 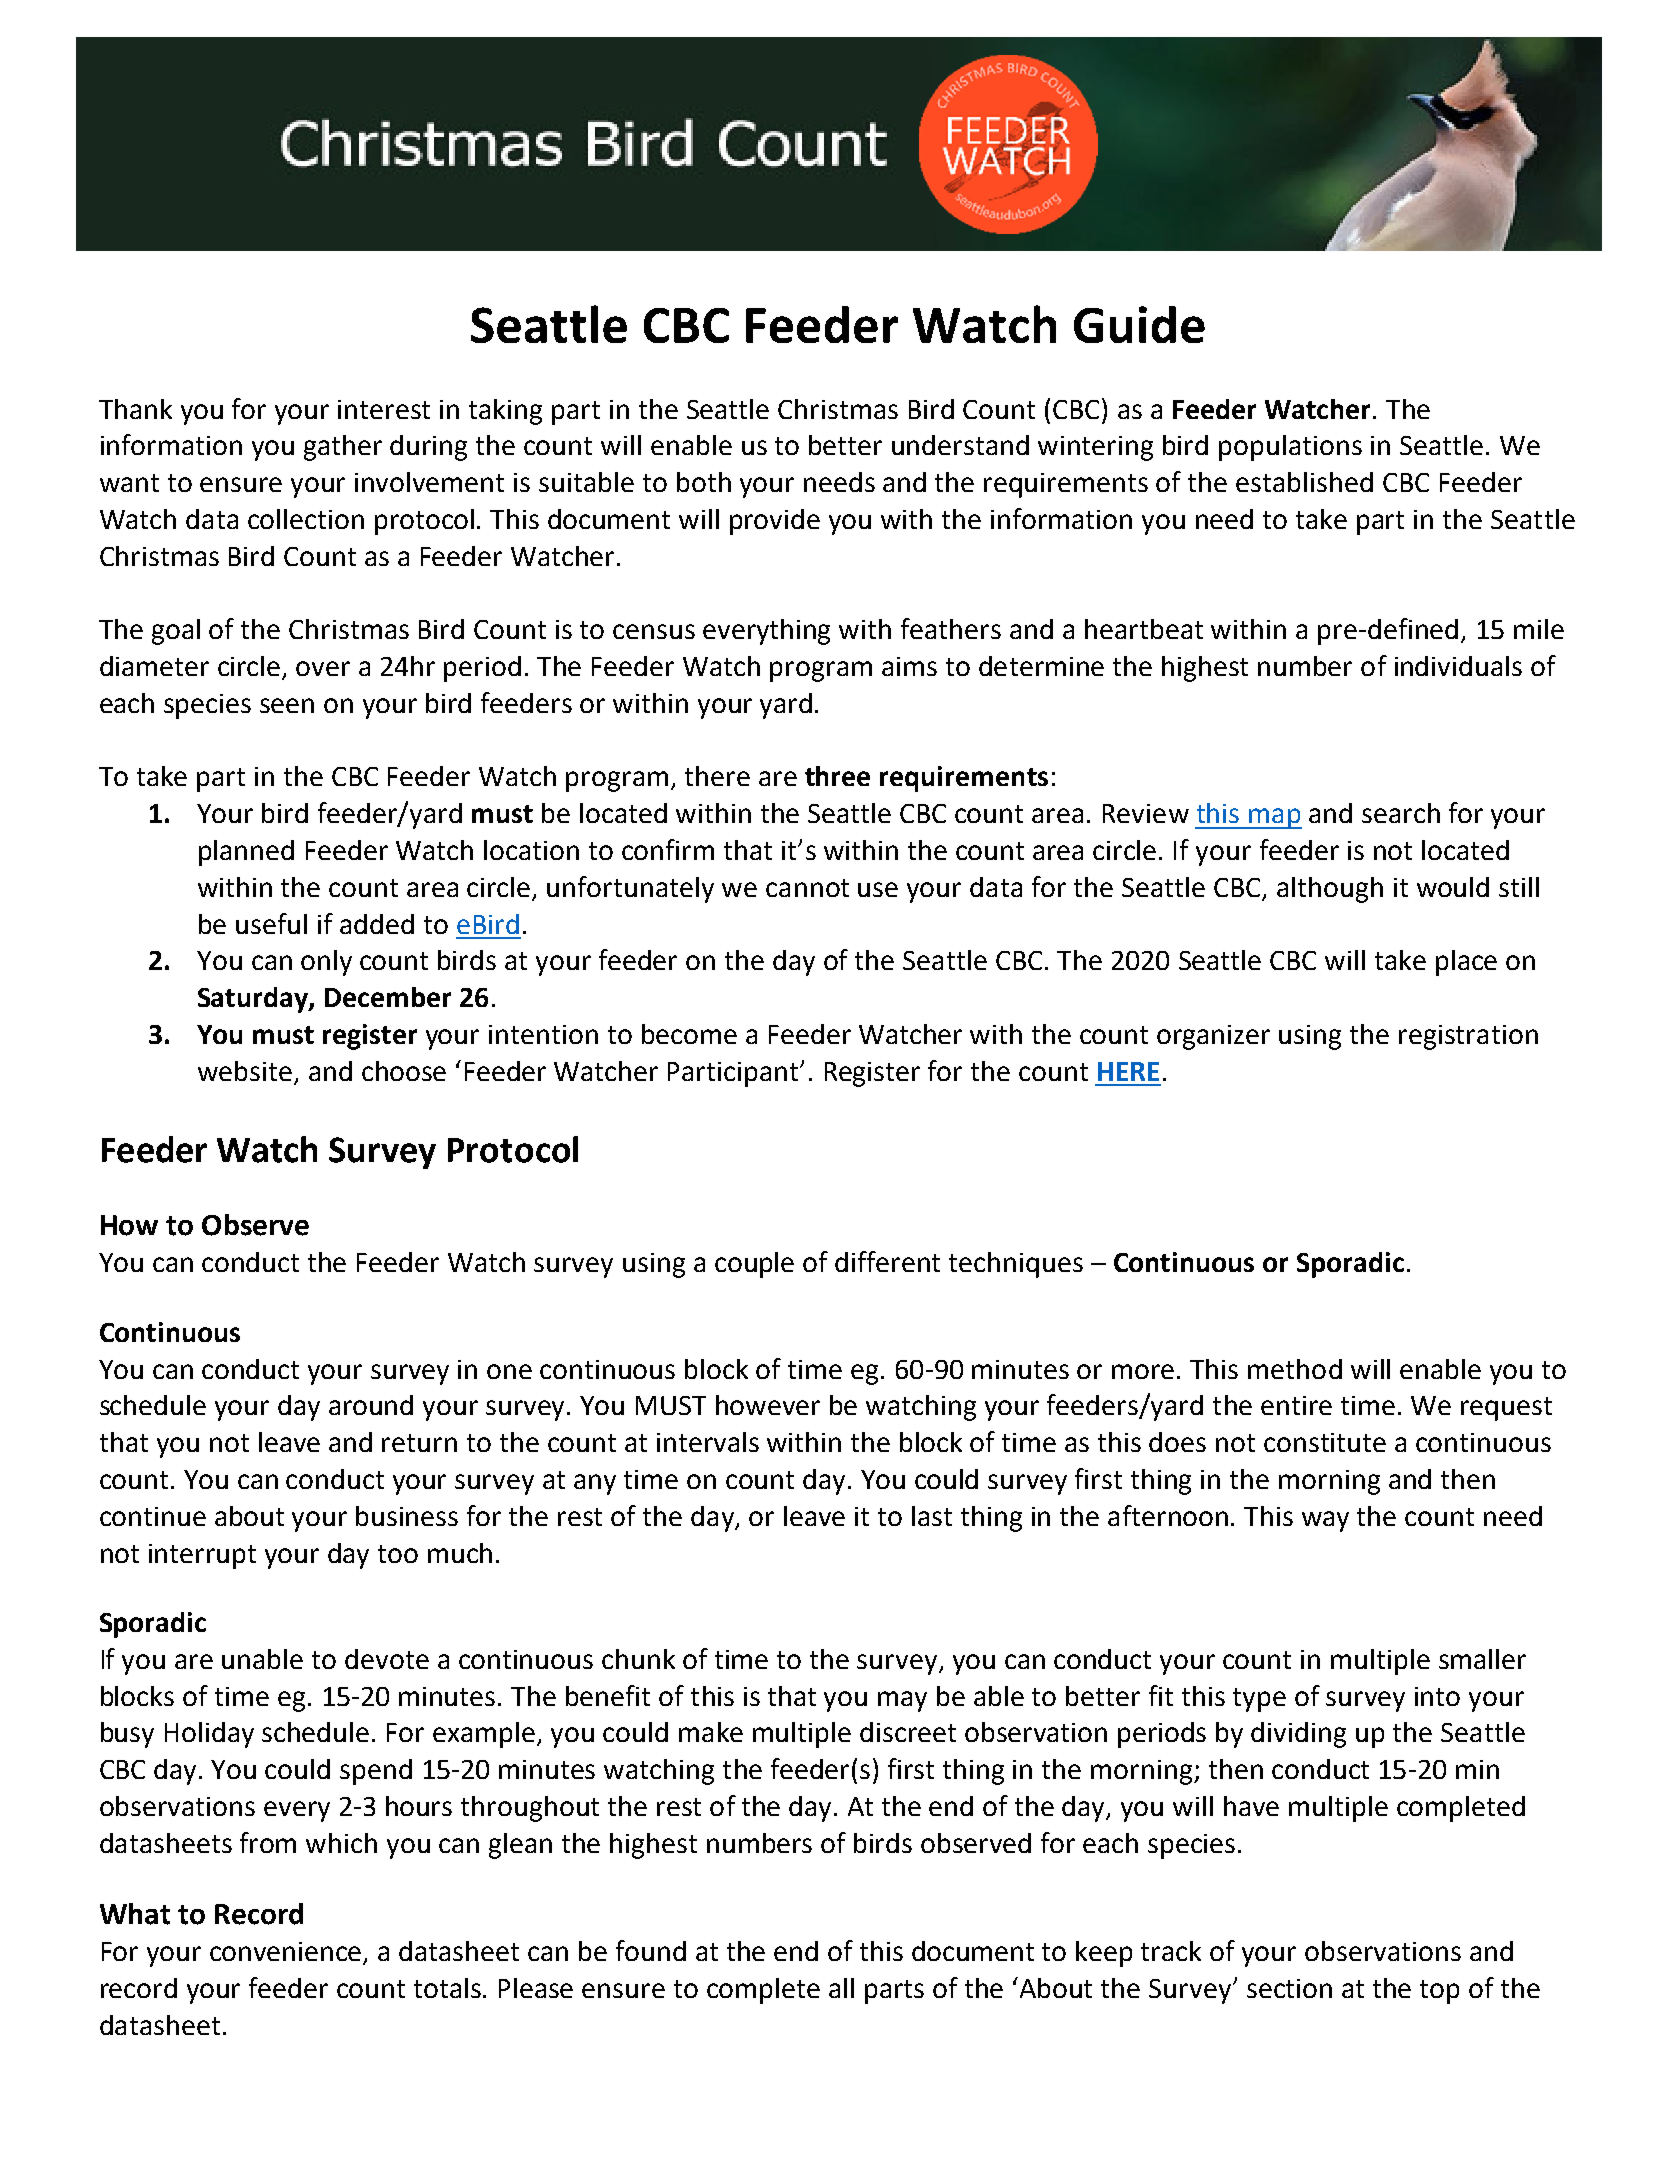 I want to click on constitute, so click(x=1325, y=1442).
